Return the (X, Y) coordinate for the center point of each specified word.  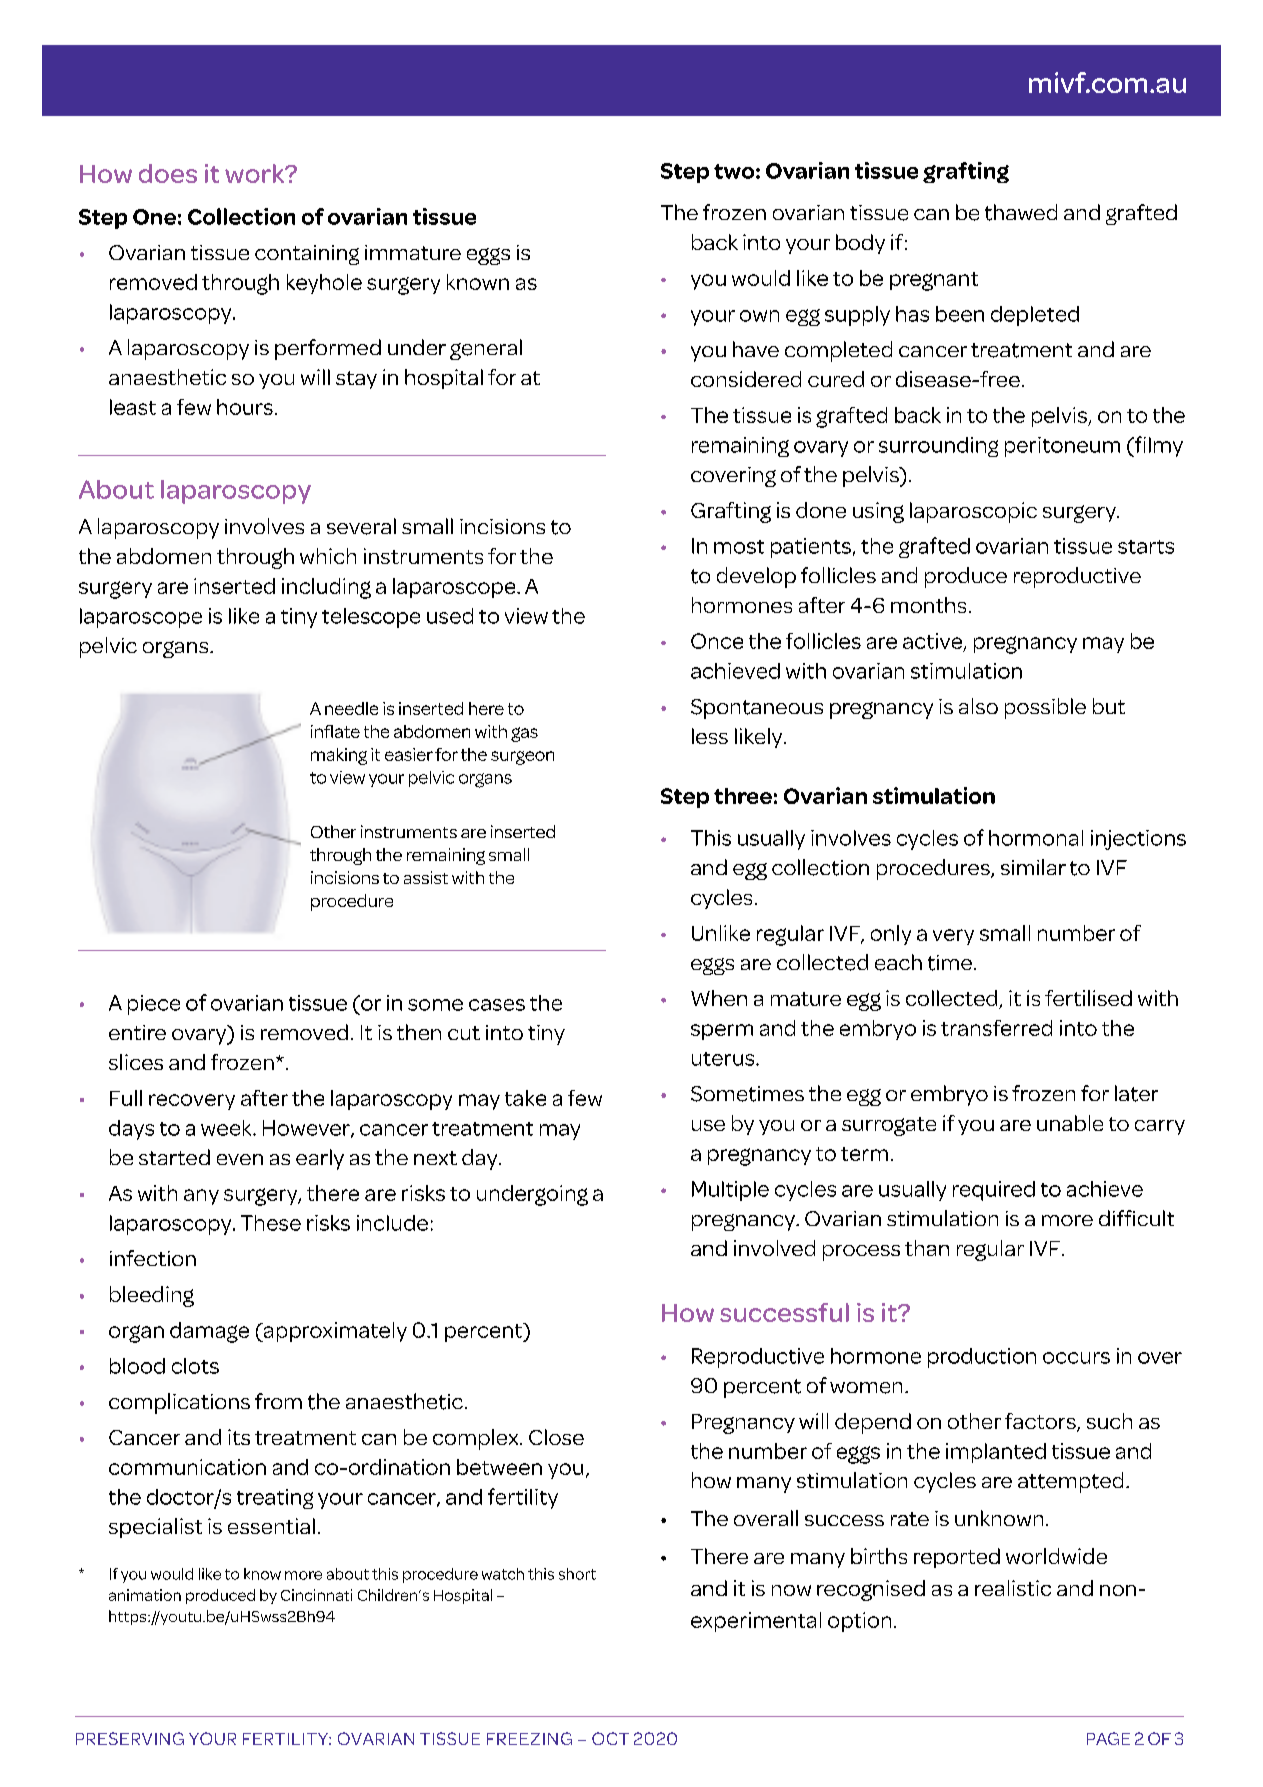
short (577, 1574)
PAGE (1108, 1738)
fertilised (1088, 998)
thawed (1021, 212)
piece (154, 1005)
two (734, 171)
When (719, 998)
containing (307, 255)
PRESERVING (130, 1738)
